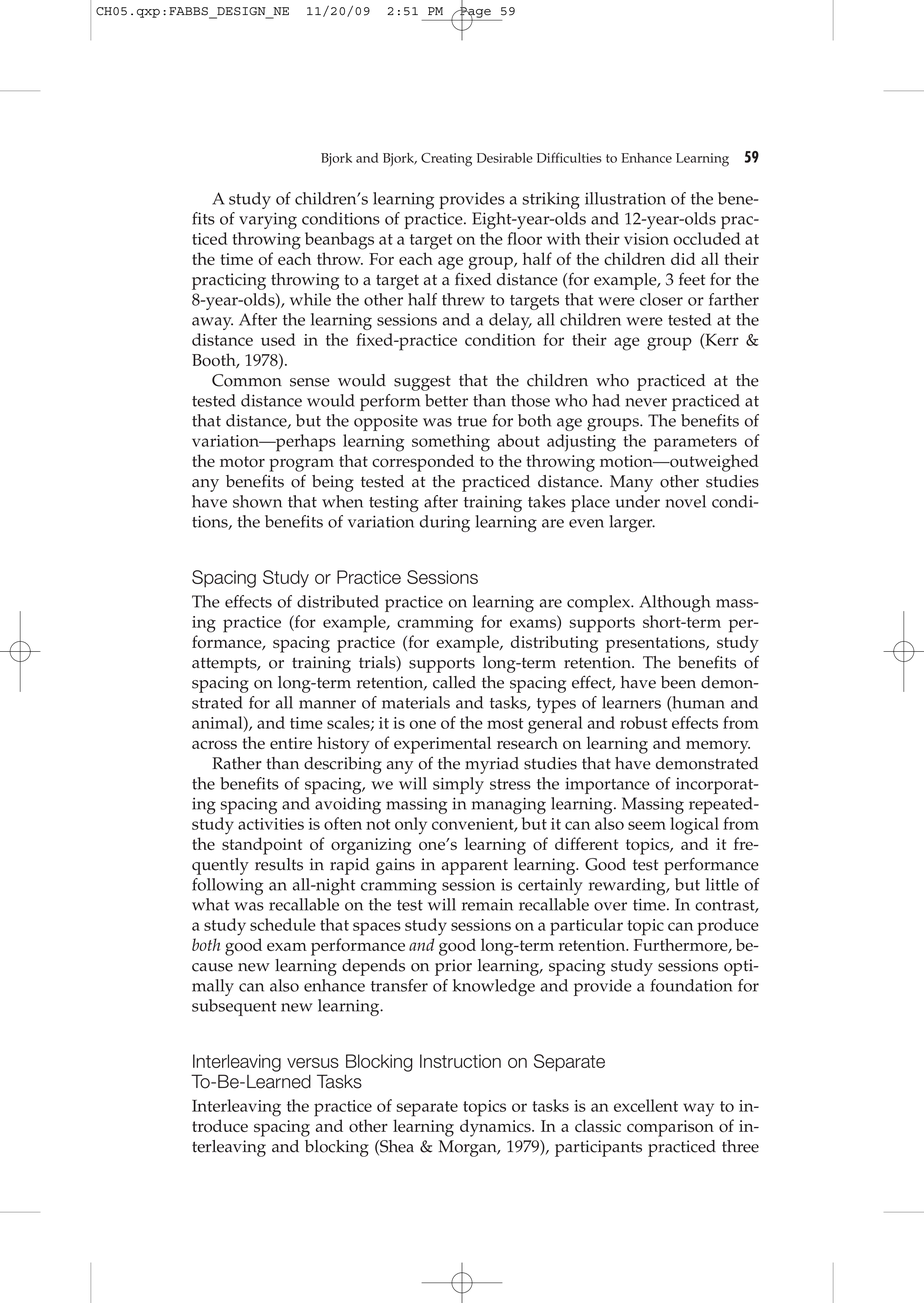 The height and width of the image is (1303, 924). I want to click on Creating, so click(446, 160).
